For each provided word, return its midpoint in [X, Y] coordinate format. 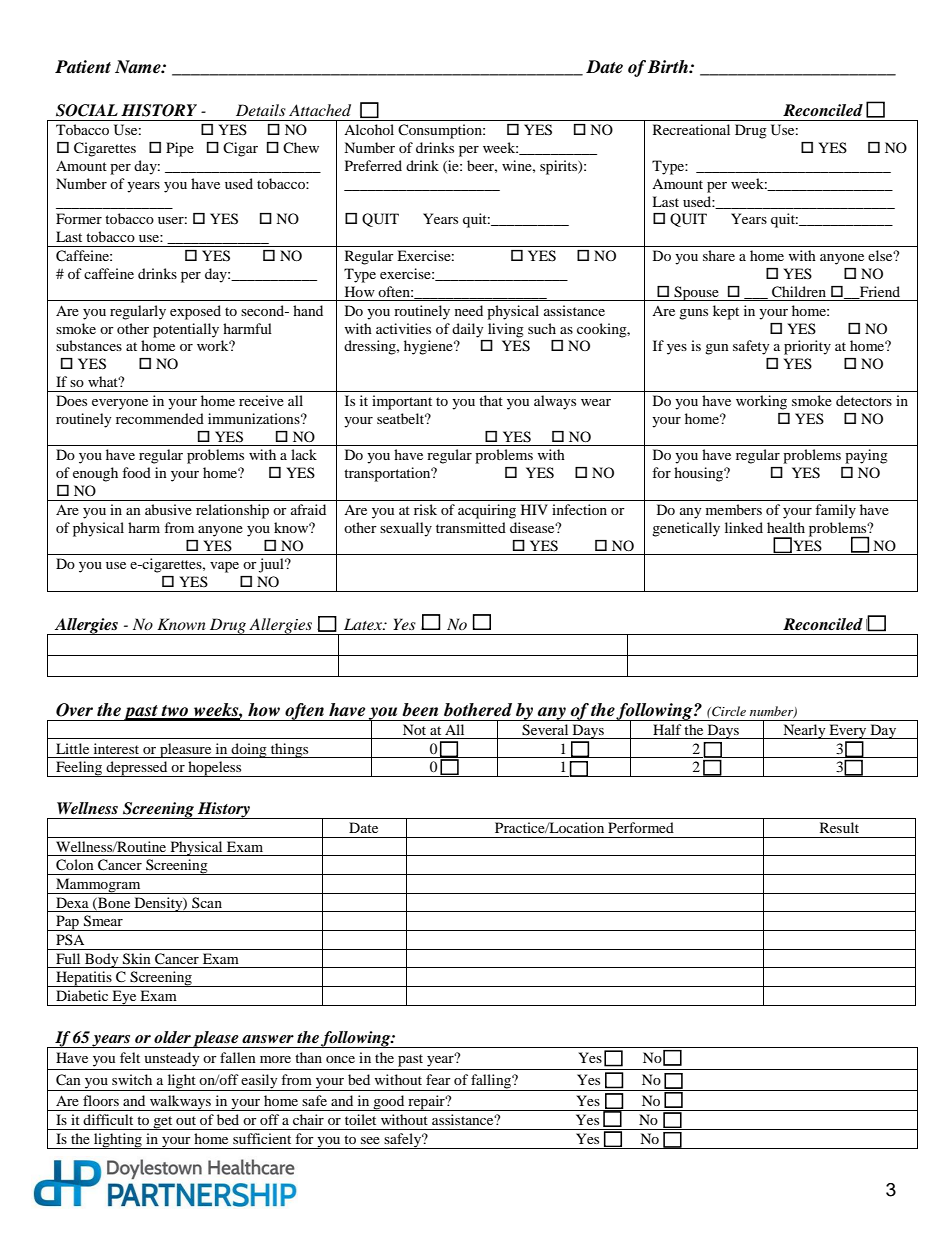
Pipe [180, 149]
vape [224, 567]
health [786, 527]
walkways [180, 1103]
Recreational [691, 129]
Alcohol [369, 129]
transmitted [471, 527]
